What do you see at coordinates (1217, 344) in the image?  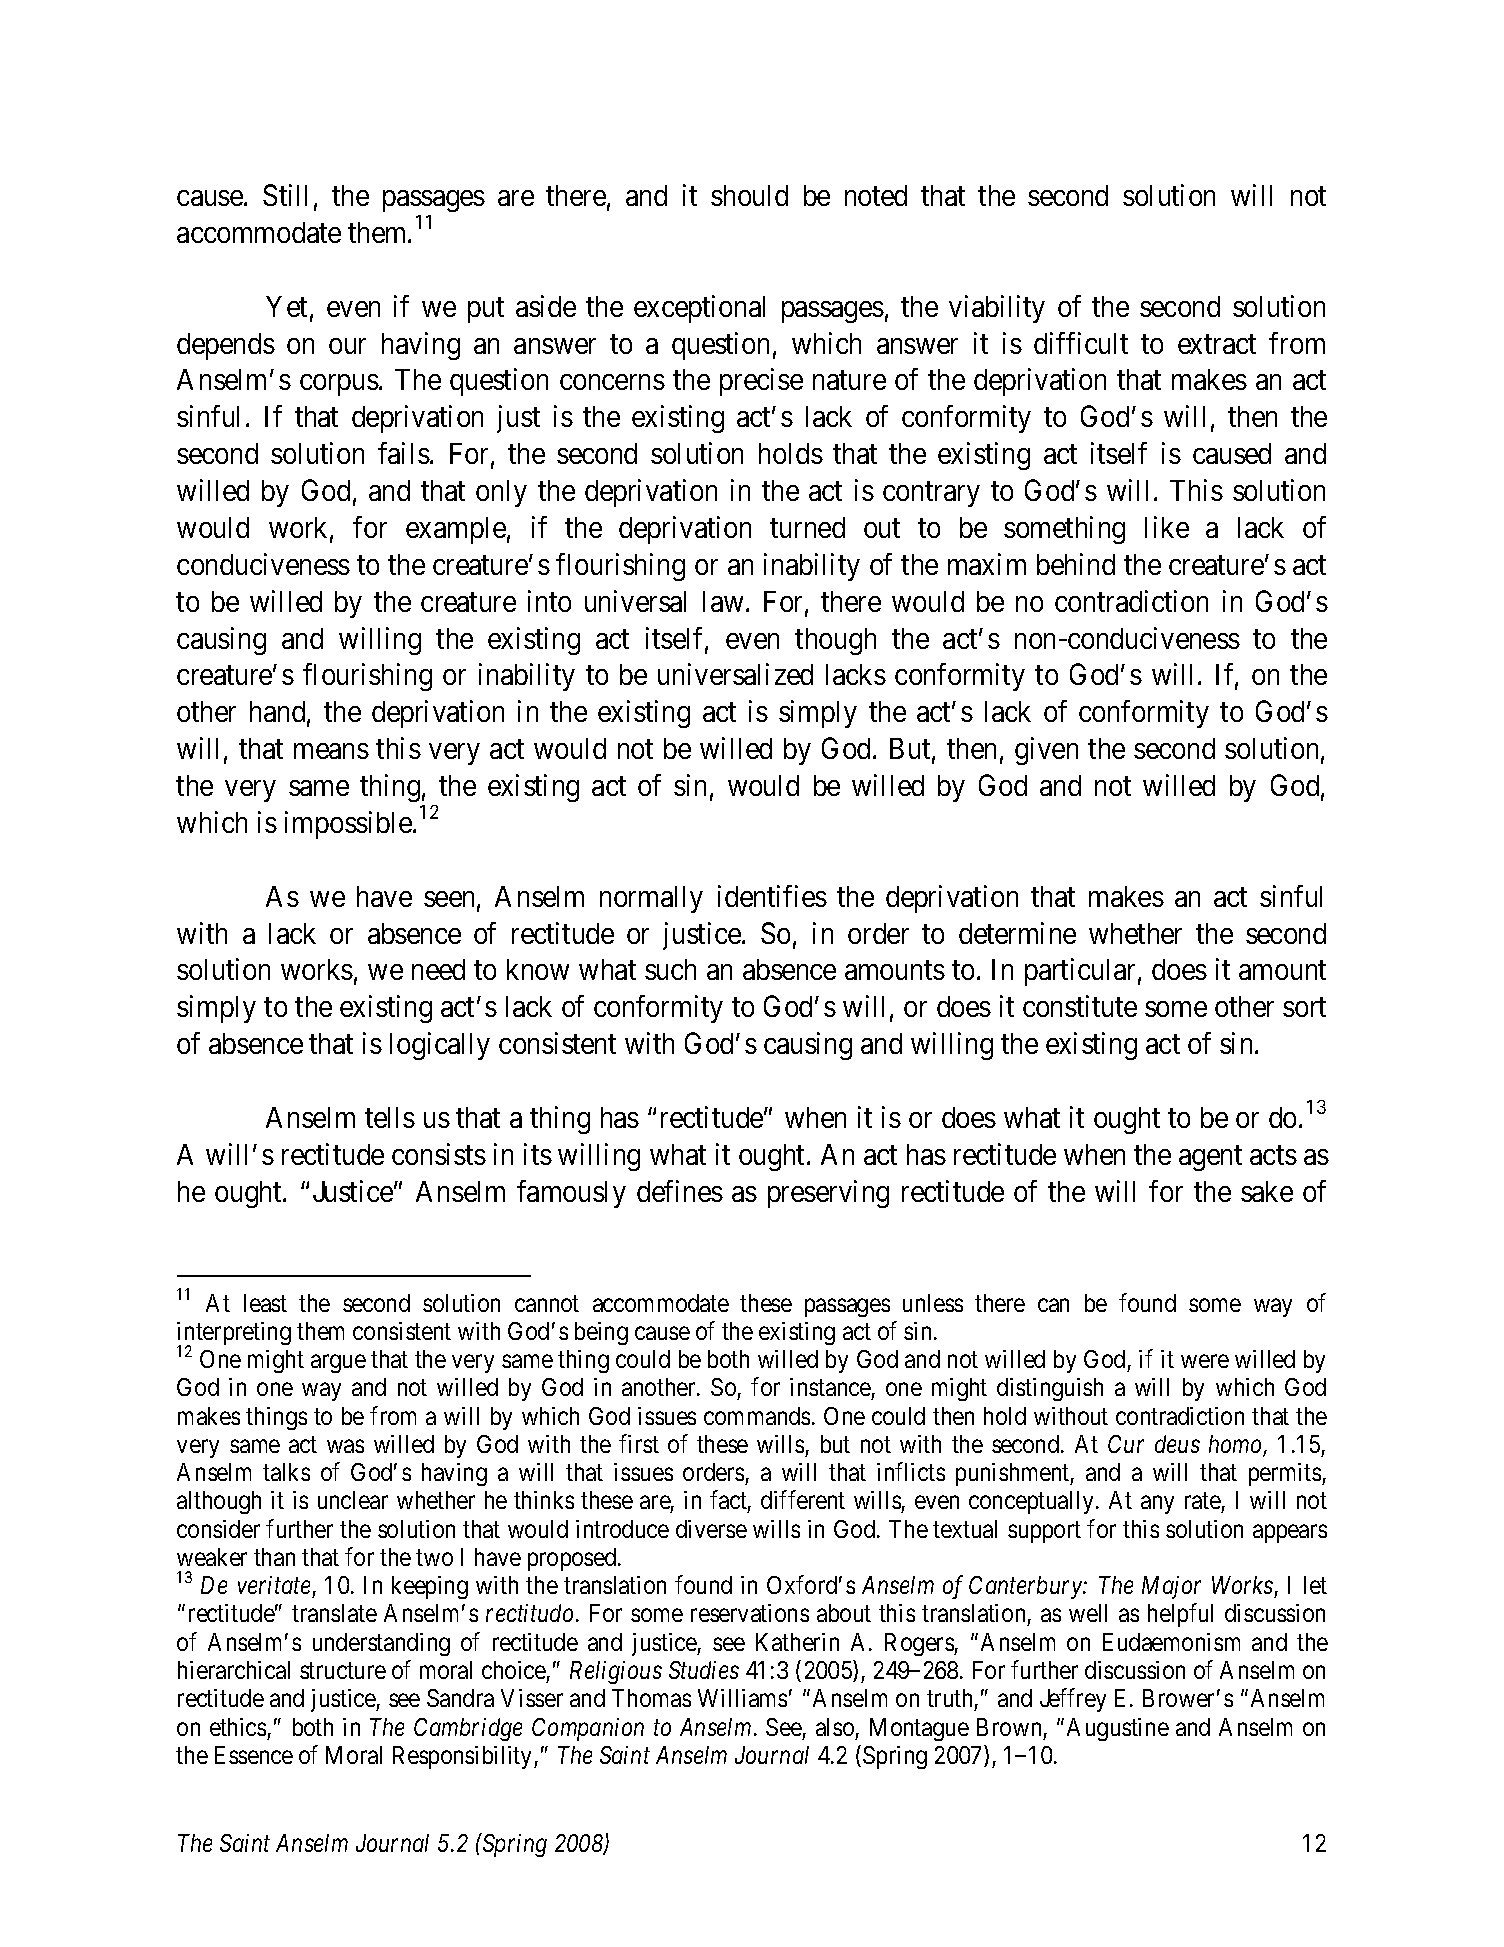 I see `extract` at bounding box center [1217, 344].
